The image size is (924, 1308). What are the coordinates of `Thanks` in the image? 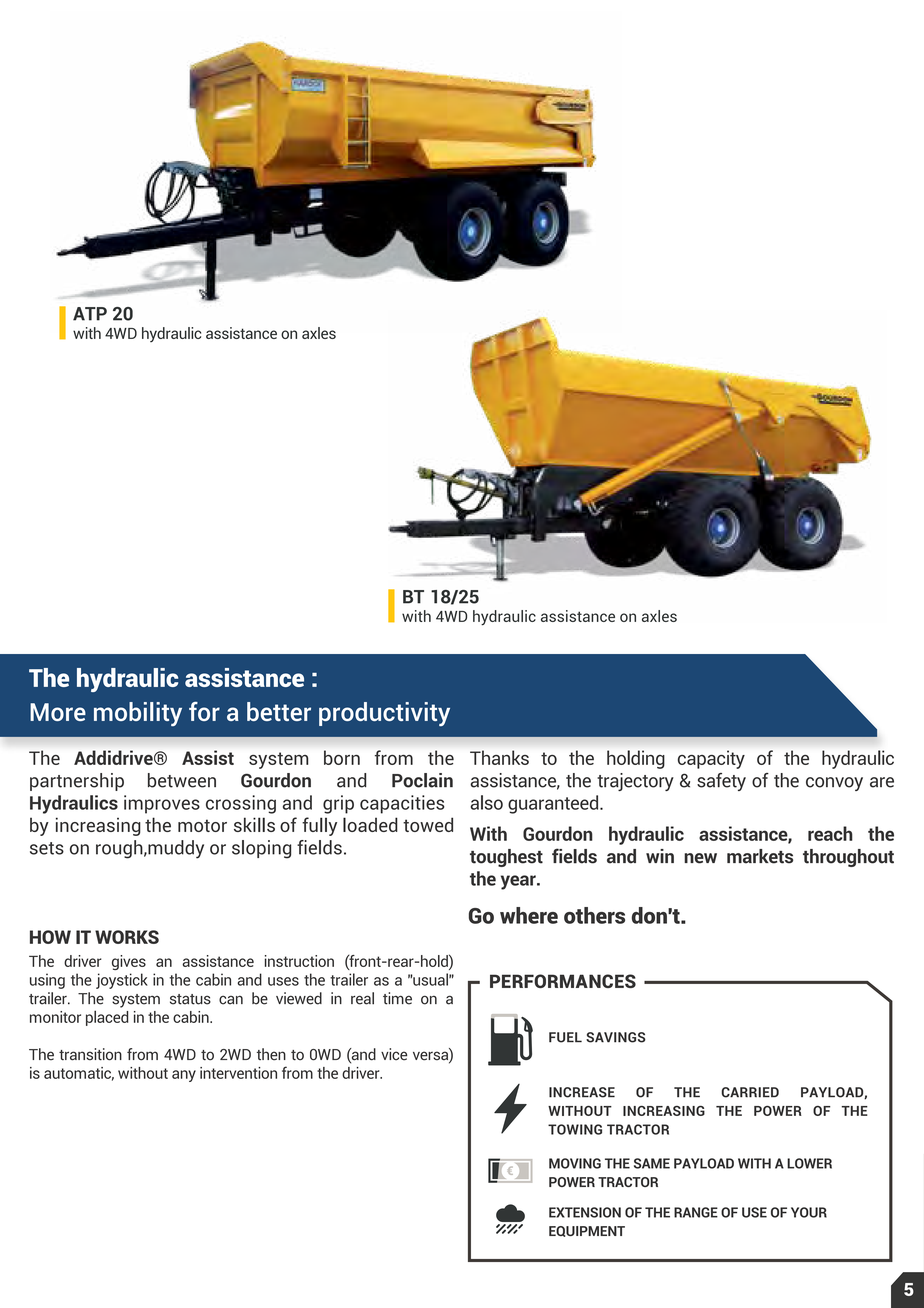 It's located at (499, 757).
